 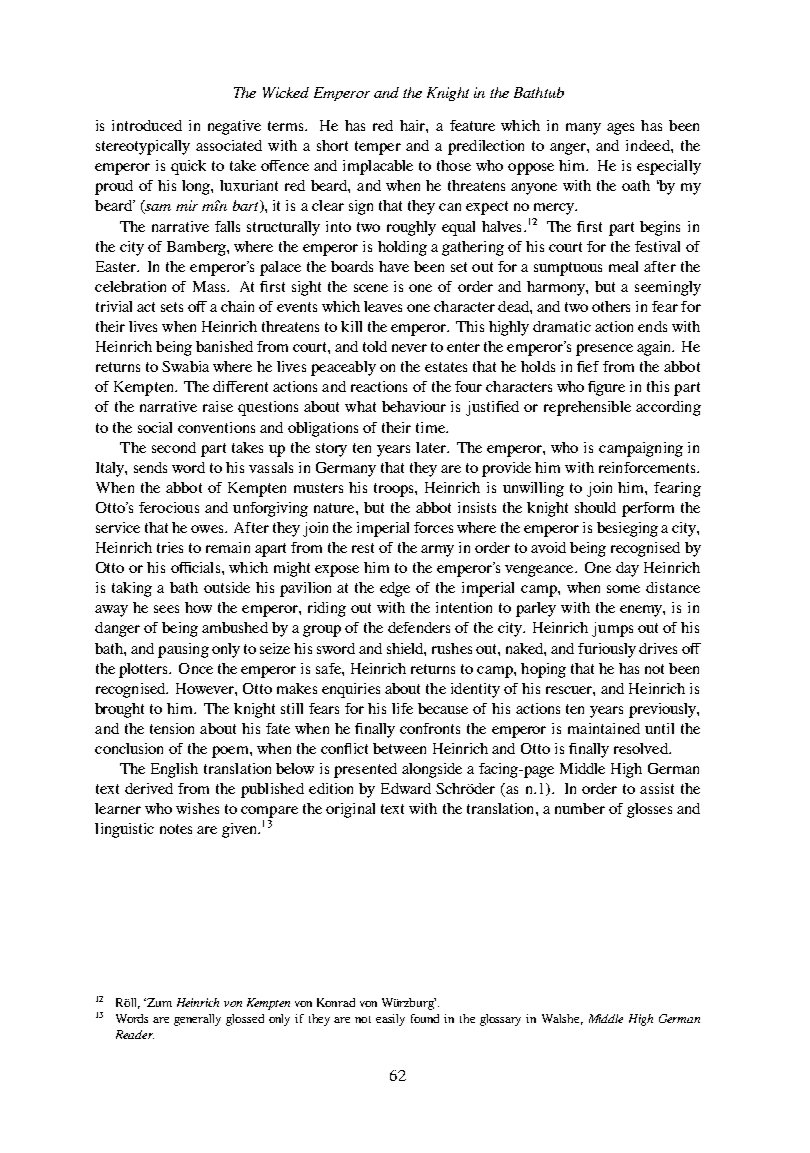 I want to click on ages, so click(x=620, y=129).
